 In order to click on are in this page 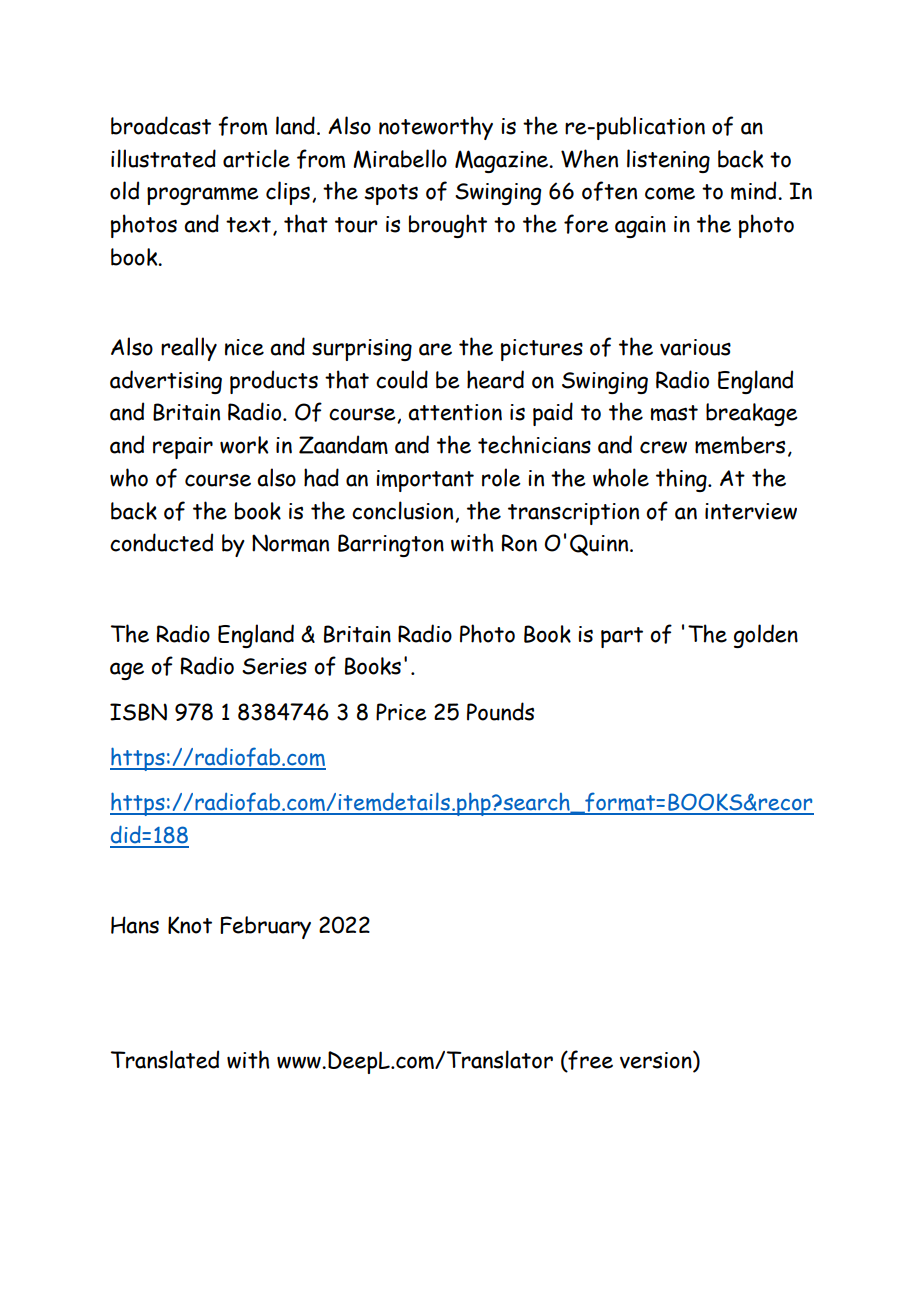, I will do `click(435, 349)`.
